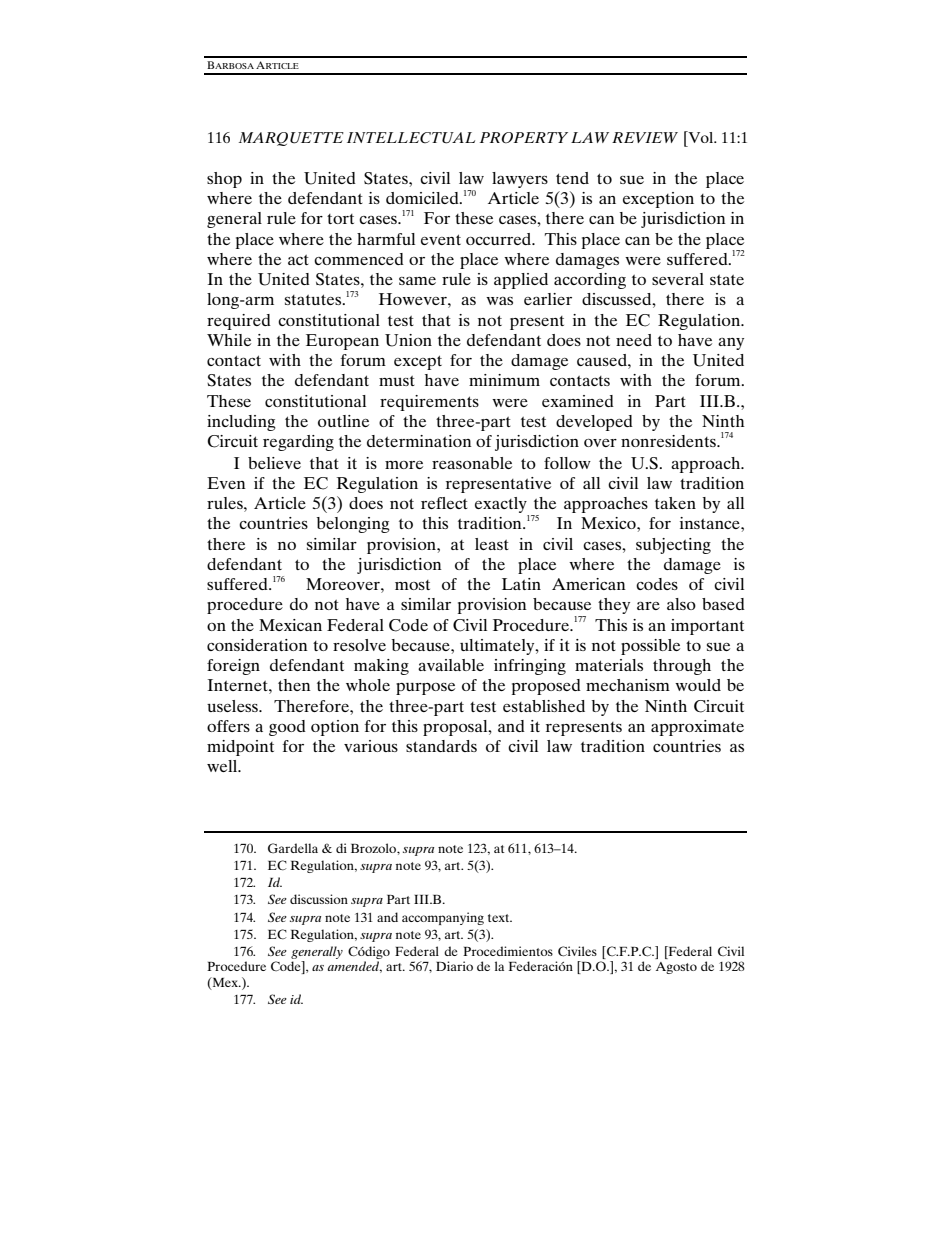 This page has width=952, height=1233. I want to click on developed, so click(594, 423).
